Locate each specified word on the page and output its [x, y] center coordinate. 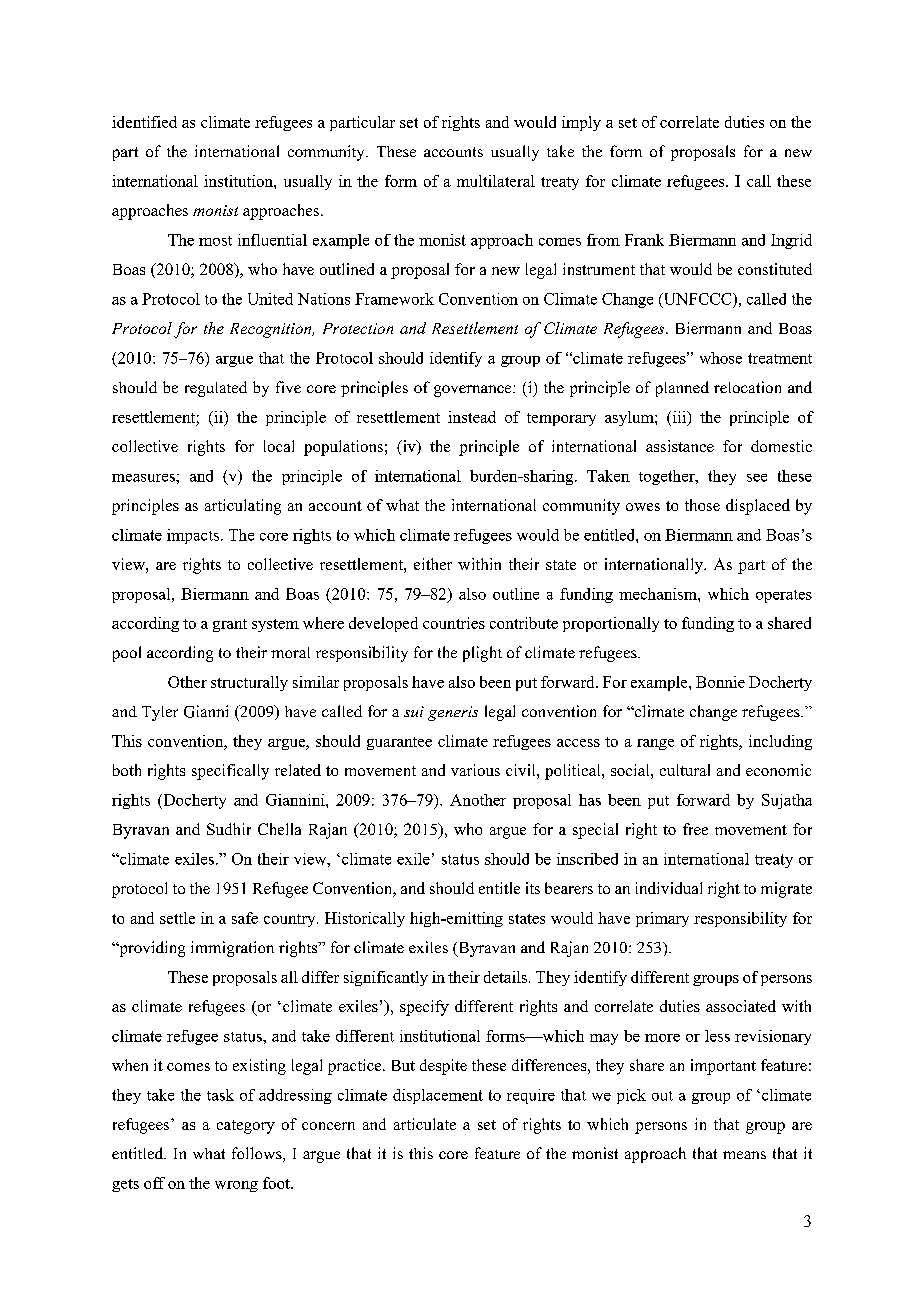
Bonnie [720, 682]
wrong [236, 1186]
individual [669, 888]
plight [482, 654]
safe [245, 918]
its [533, 888]
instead [472, 417]
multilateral [496, 181]
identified [144, 122]
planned [682, 389]
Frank [644, 240]
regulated [216, 389]
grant [230, 625]
